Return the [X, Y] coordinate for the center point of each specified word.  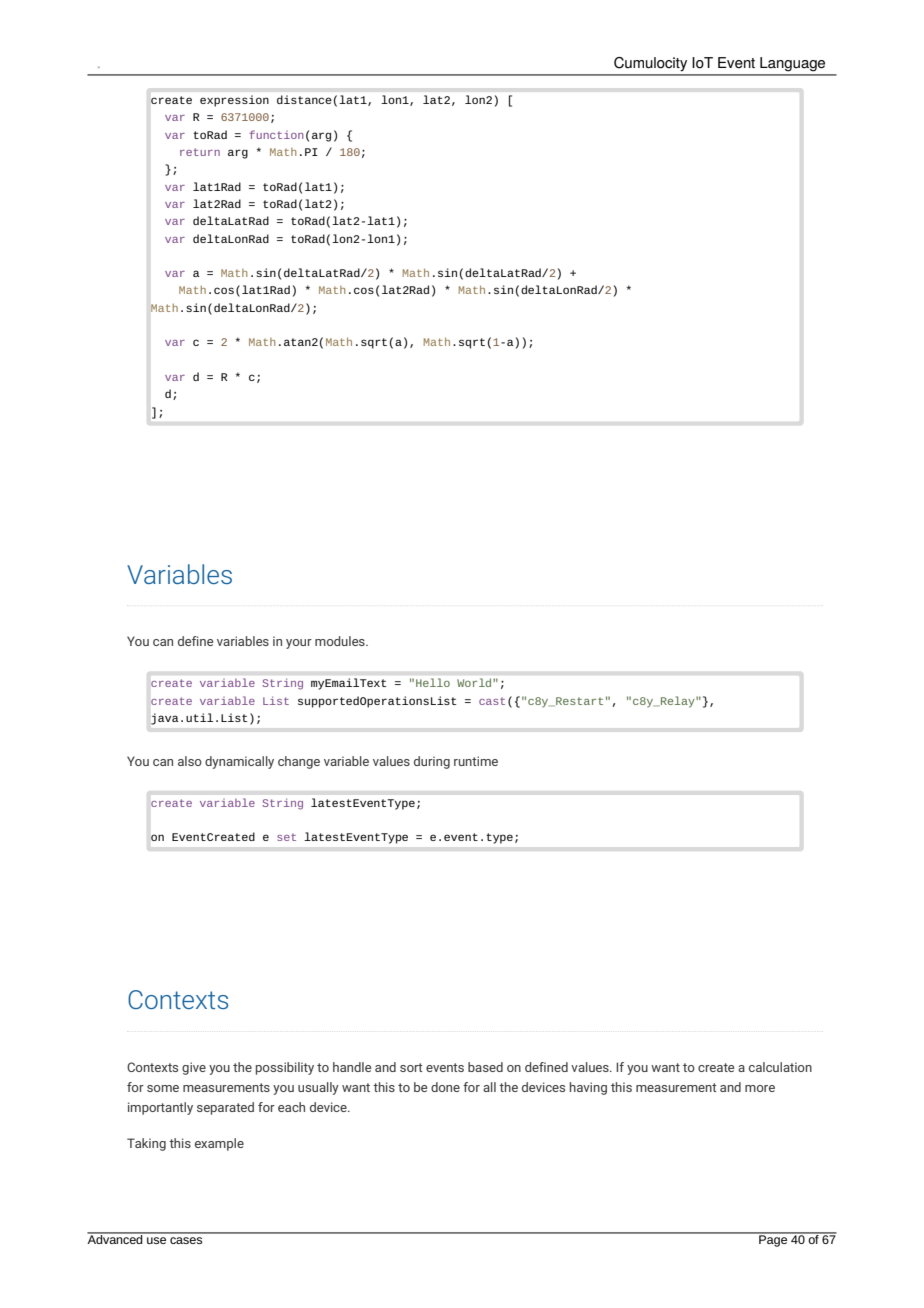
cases [186, 1240]
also [190, 761]
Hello [433, 682]
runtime [476, 761]
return [200, 152]
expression [234, 101]
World [475, 682]
